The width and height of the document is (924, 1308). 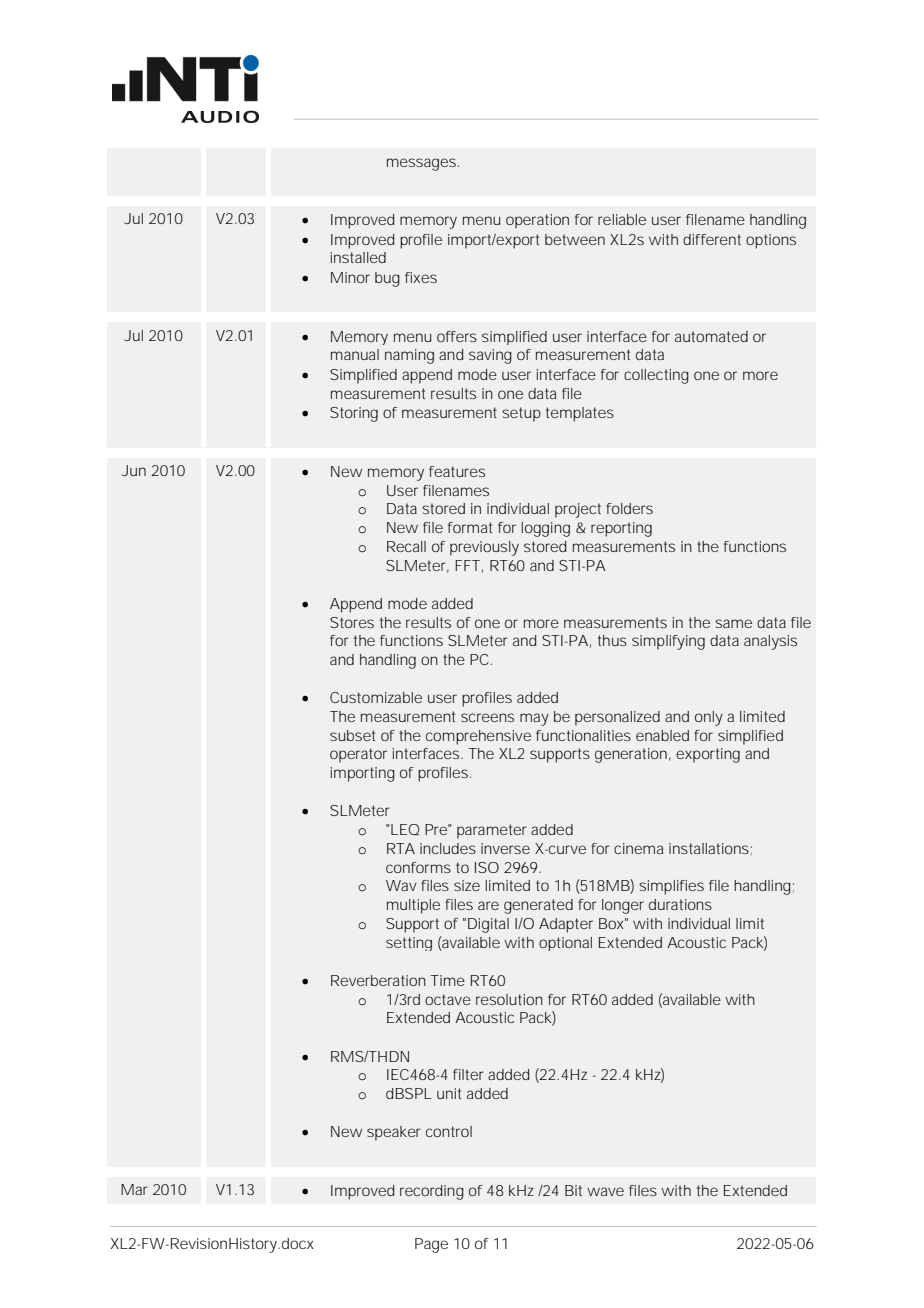 I want to click on screens, so click(x=487, y=717).
